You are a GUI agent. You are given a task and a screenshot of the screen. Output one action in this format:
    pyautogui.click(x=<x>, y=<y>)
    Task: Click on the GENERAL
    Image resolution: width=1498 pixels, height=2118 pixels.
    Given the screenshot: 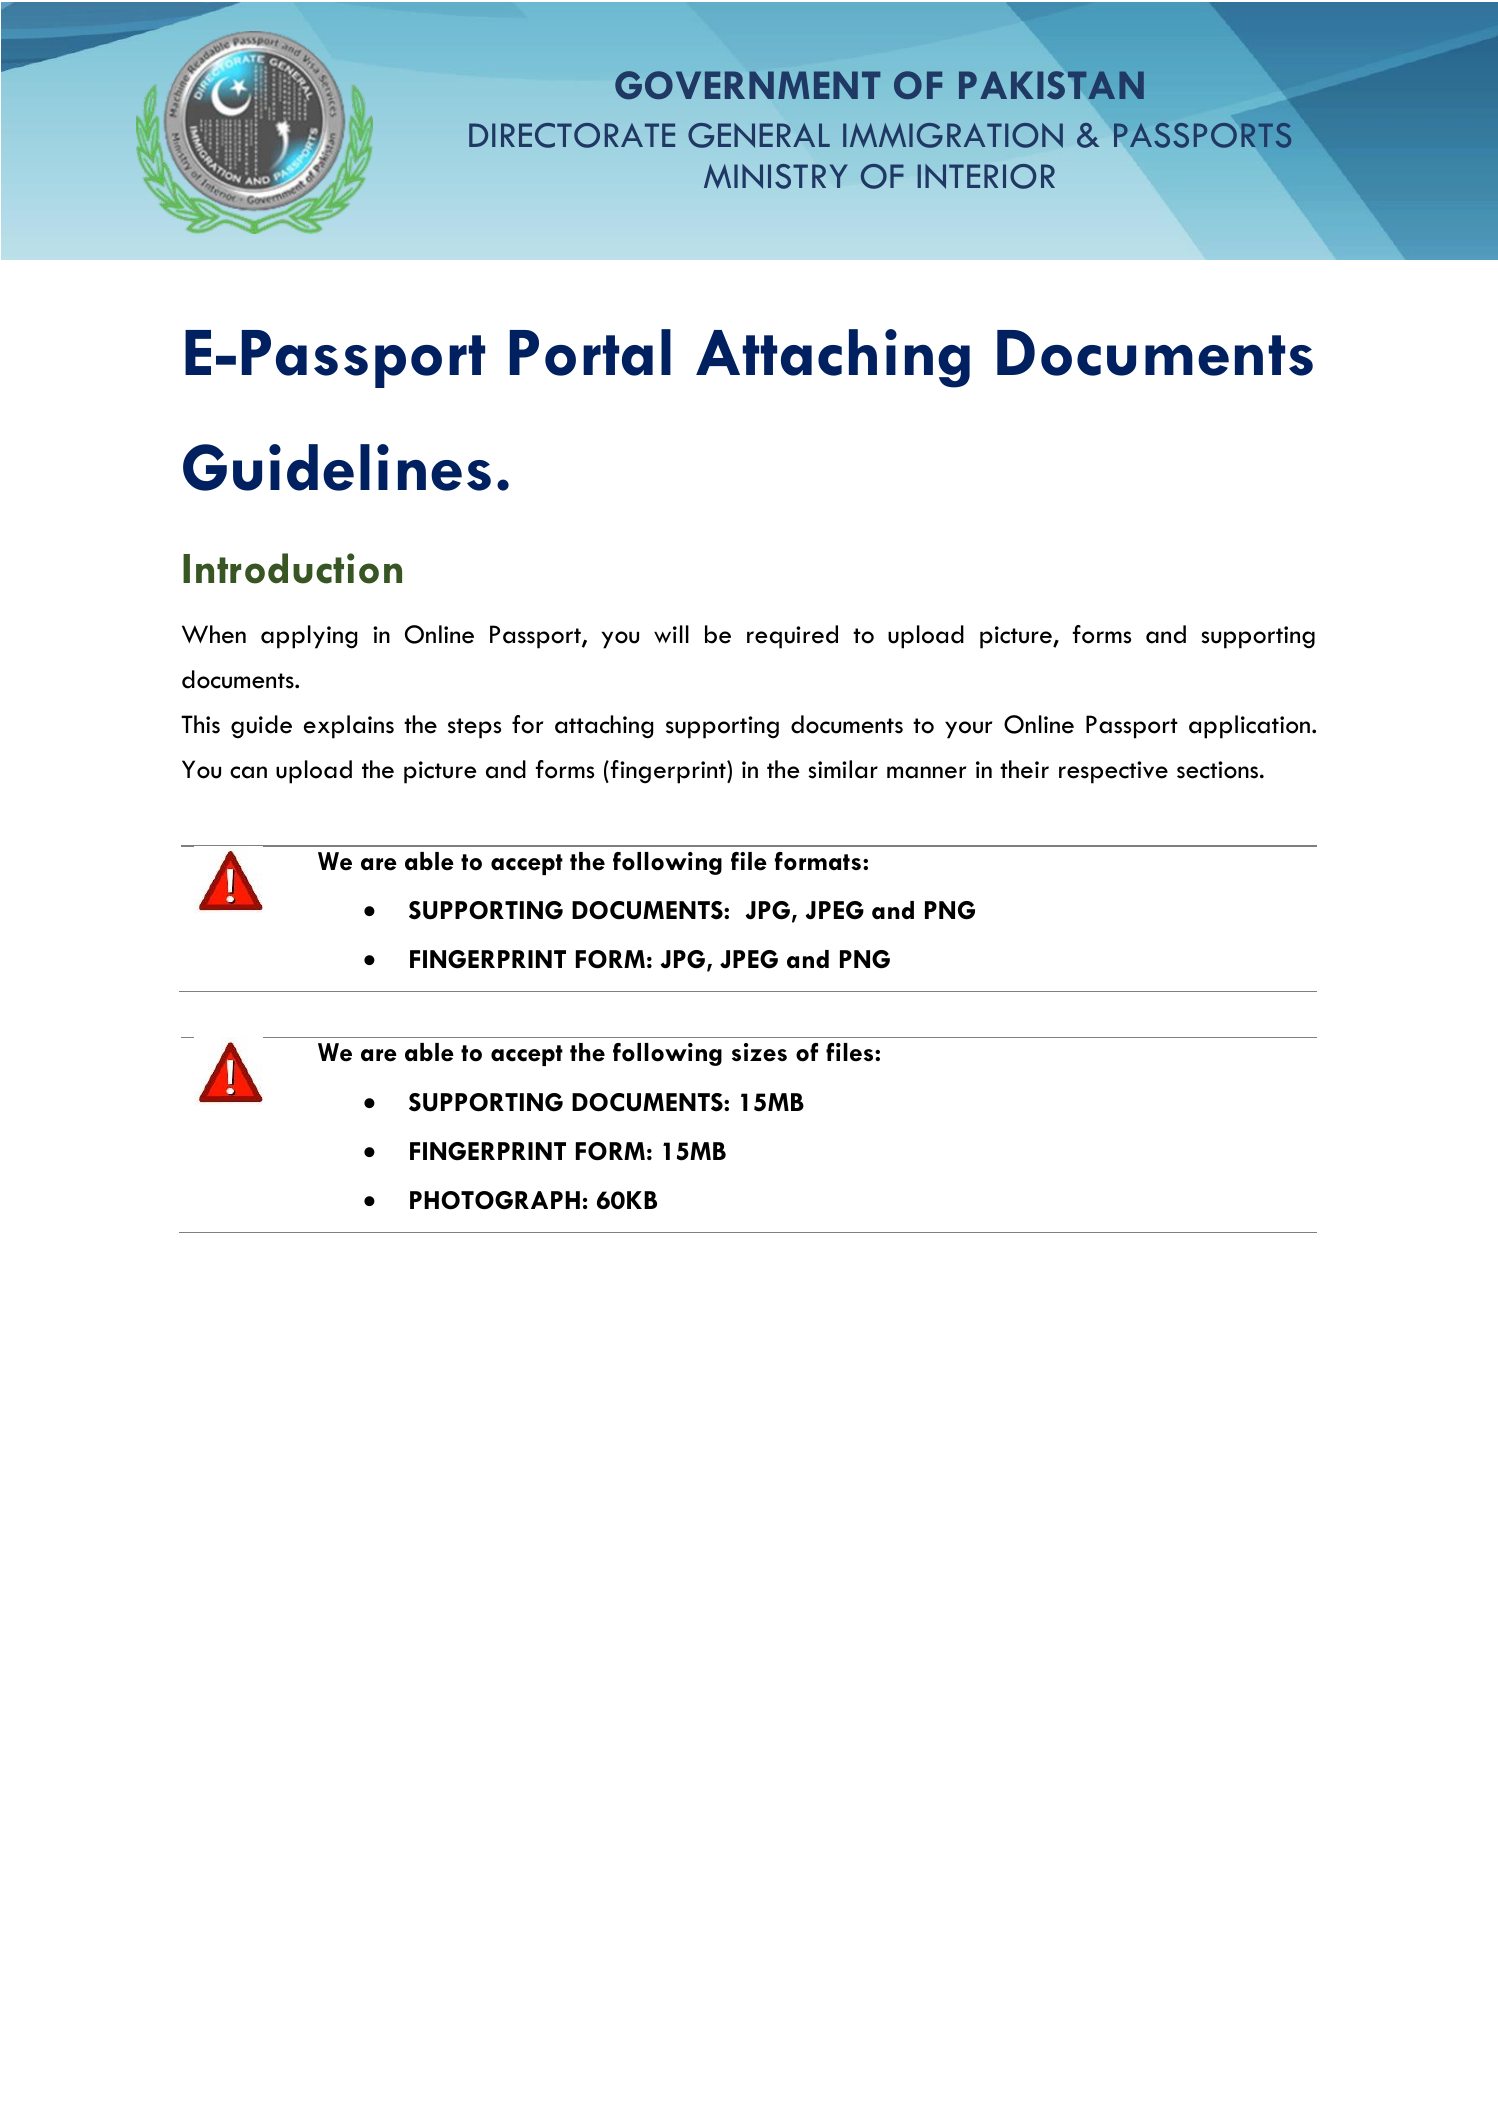 What is the action you would take?
    pyautogui.click(x=759, y=135)
